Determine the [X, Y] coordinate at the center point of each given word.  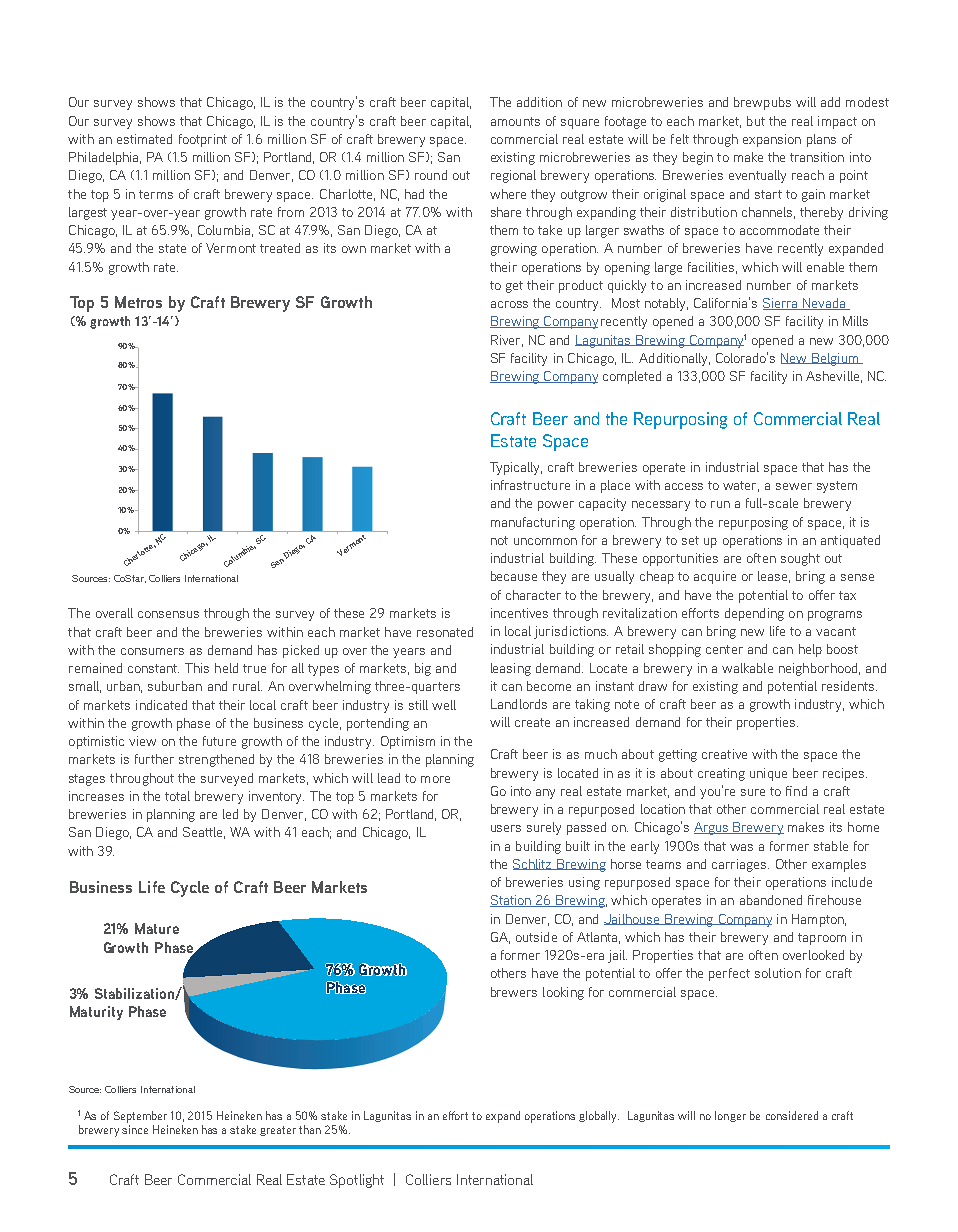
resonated [445, 632]
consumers [152, 651]
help [810, 650]
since [135, 1129]
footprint [203, 140]
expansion [772, 140]
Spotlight [357, 1181]
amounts [515, 121]
